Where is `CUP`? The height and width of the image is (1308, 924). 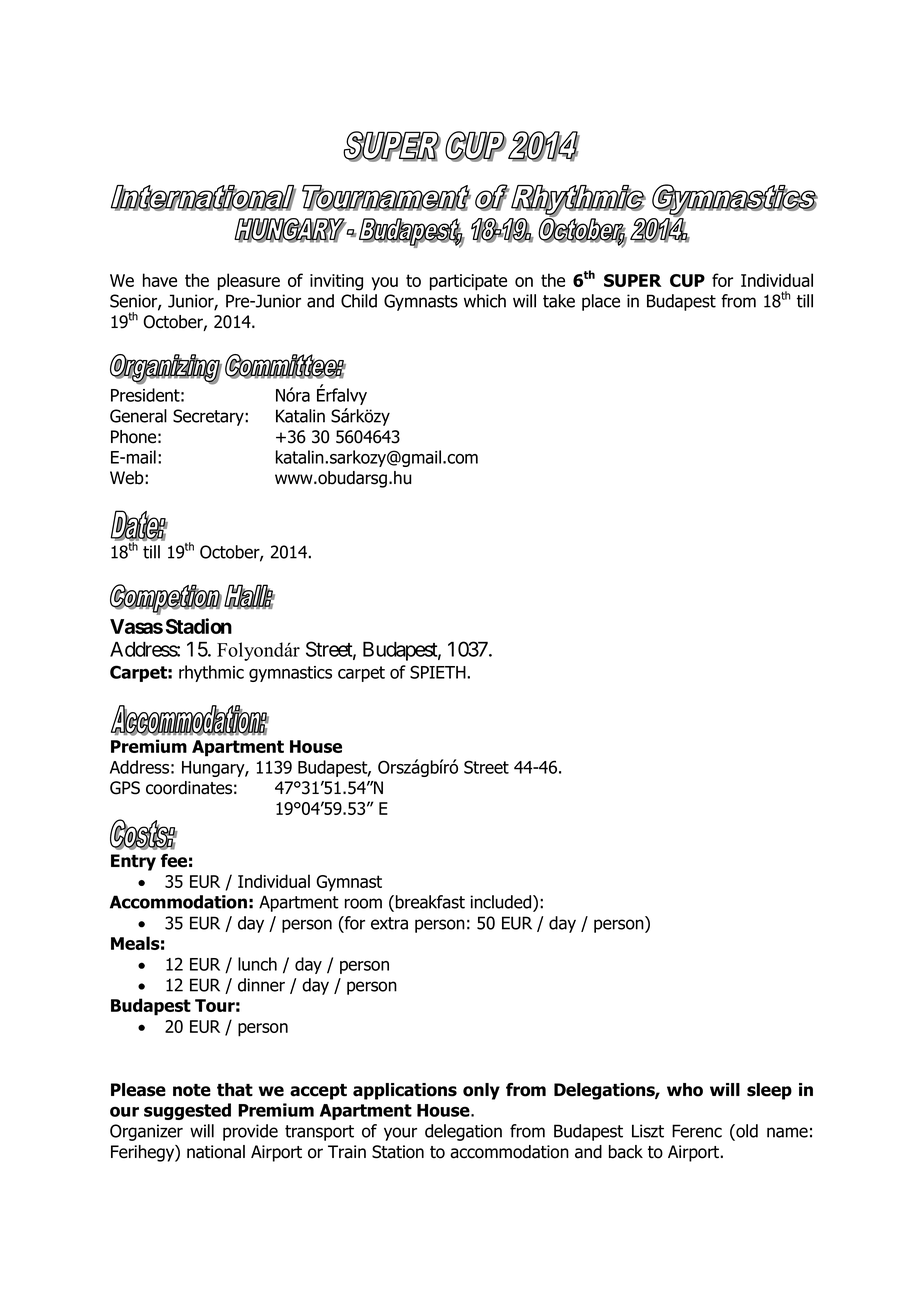
CUP is located at coordinates (687, 280).
